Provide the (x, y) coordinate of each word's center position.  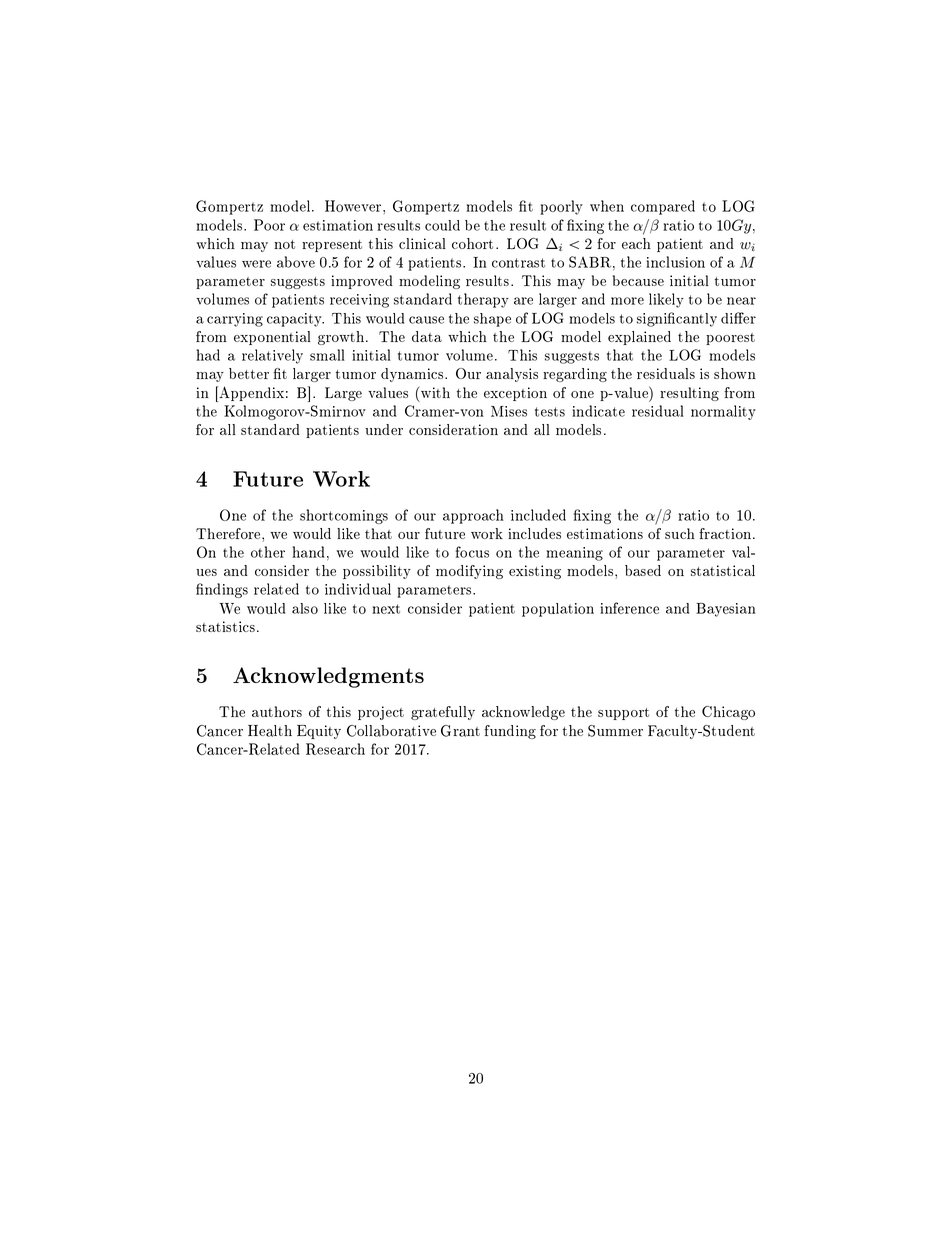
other (268, 552)
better (249, 373)
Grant (460, 731)
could (442, 225)
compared (663, 207)
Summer (615, 731)
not (284, 244)
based (643, 570)
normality (723, 412)
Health (270, 731)
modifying (469, 572)
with (434, 392)
